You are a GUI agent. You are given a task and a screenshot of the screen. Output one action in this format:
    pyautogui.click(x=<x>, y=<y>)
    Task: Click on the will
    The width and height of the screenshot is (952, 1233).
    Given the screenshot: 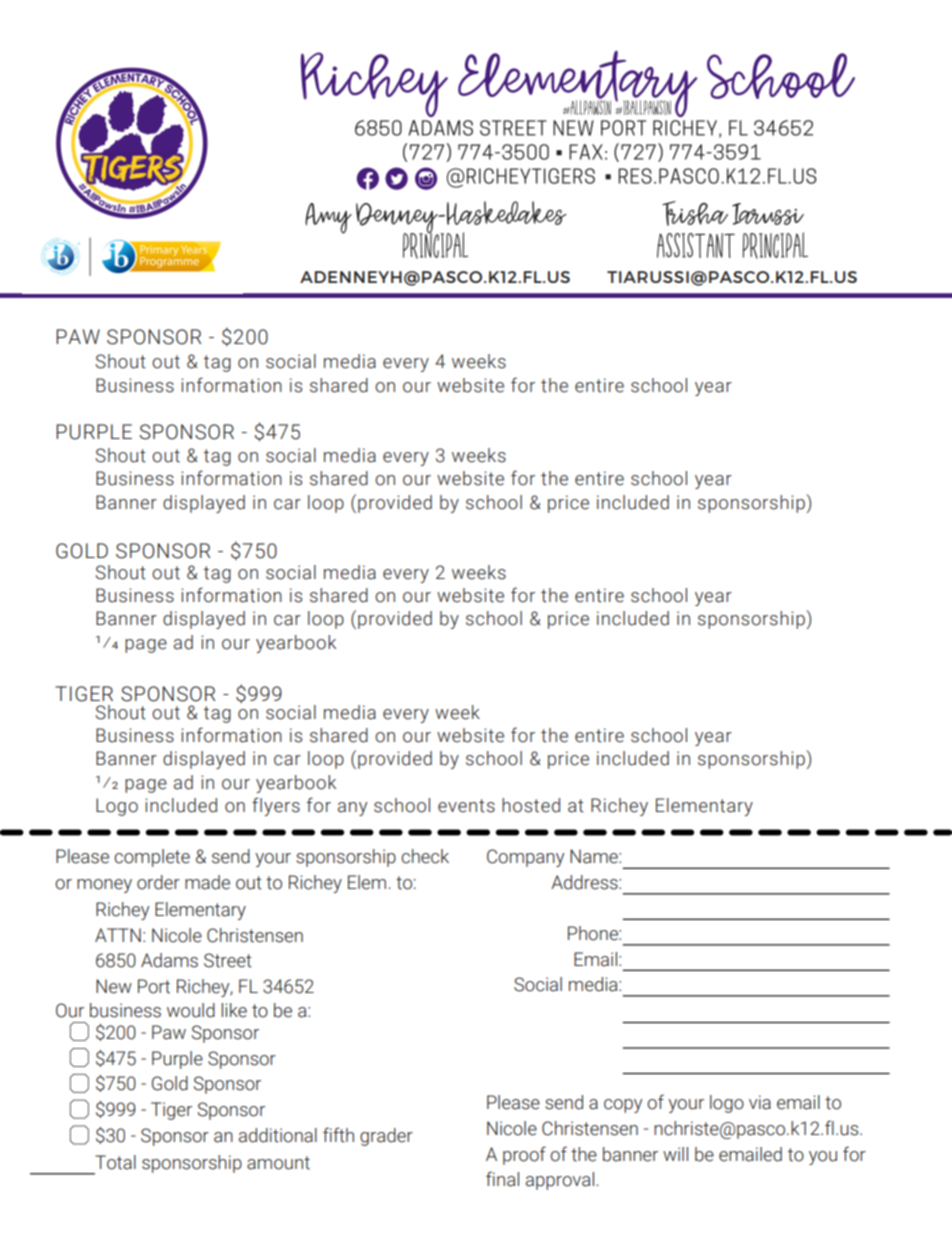 What is the action you would take?
    pyautogui.click(x=675, y=1154)
